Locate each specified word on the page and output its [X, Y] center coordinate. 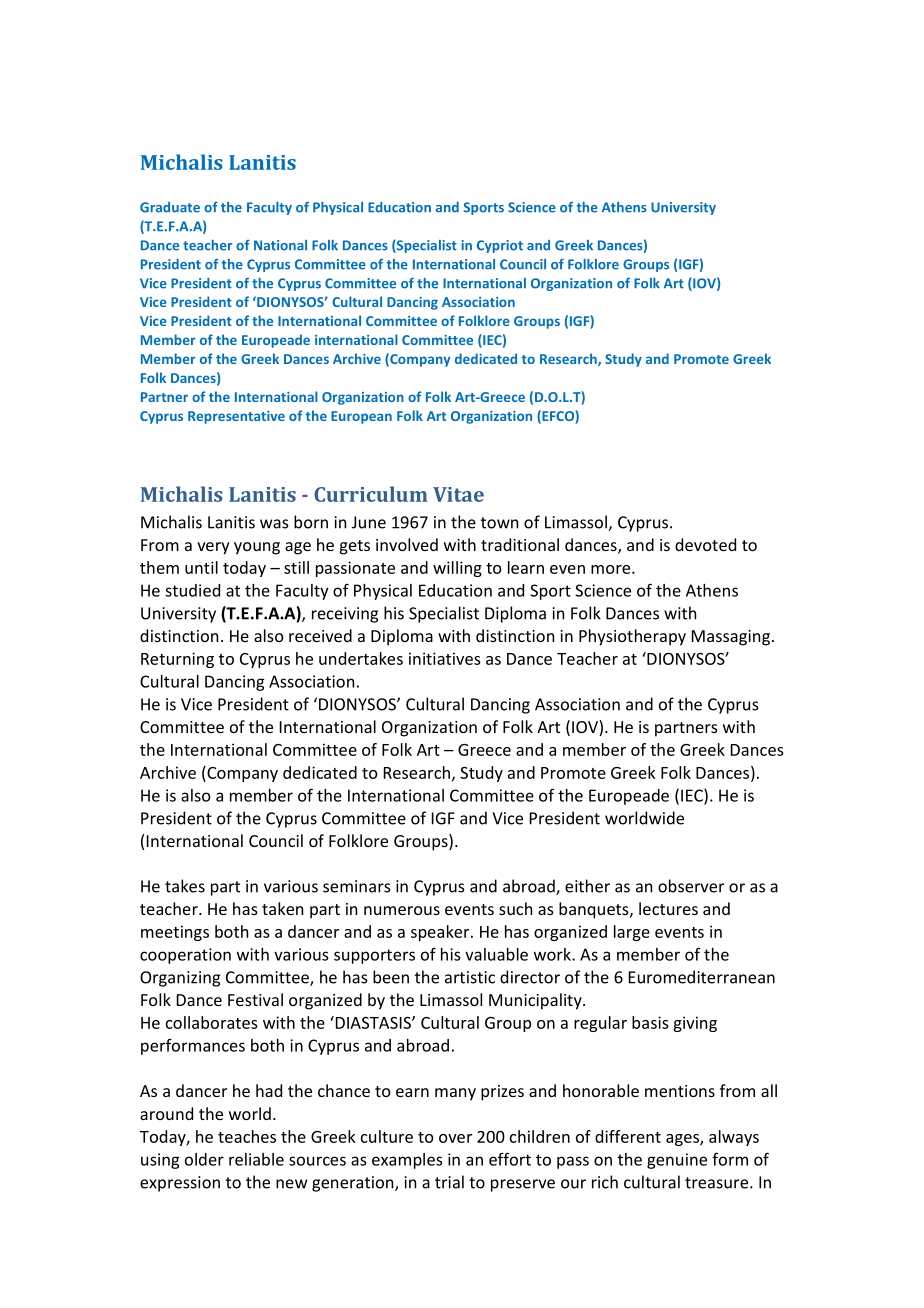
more [612, 569]
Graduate [170, 207]
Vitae [458, 494]
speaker [441, 933]
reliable [256, 1159]
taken [282, 908]
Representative [236, 417]
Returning [177, 660]
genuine [677, 1161]
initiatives [445, 658]
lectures [668, 908]
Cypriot [500, 246]
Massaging [731, 638]
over [455, 1138]
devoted [705, 544]
